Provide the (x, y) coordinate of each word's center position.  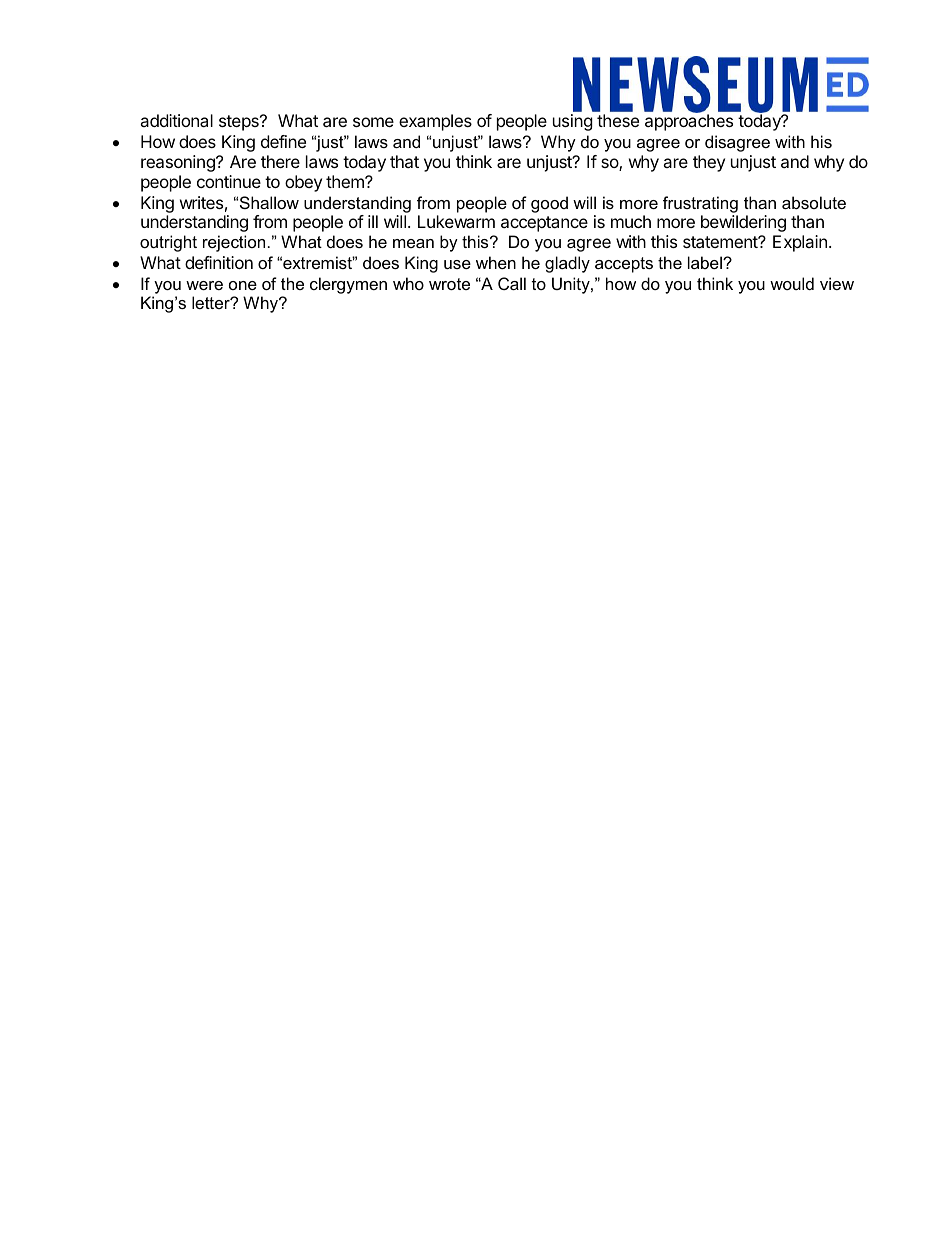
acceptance (544, 224)
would (792, 283)
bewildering (743, 223)
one (243, 285)
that (404, 161)
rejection (234, 243)
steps (240, 123)
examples (435, 122)
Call (512, 283)
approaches (689, 122)
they (709, 163)
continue (229, 181)
